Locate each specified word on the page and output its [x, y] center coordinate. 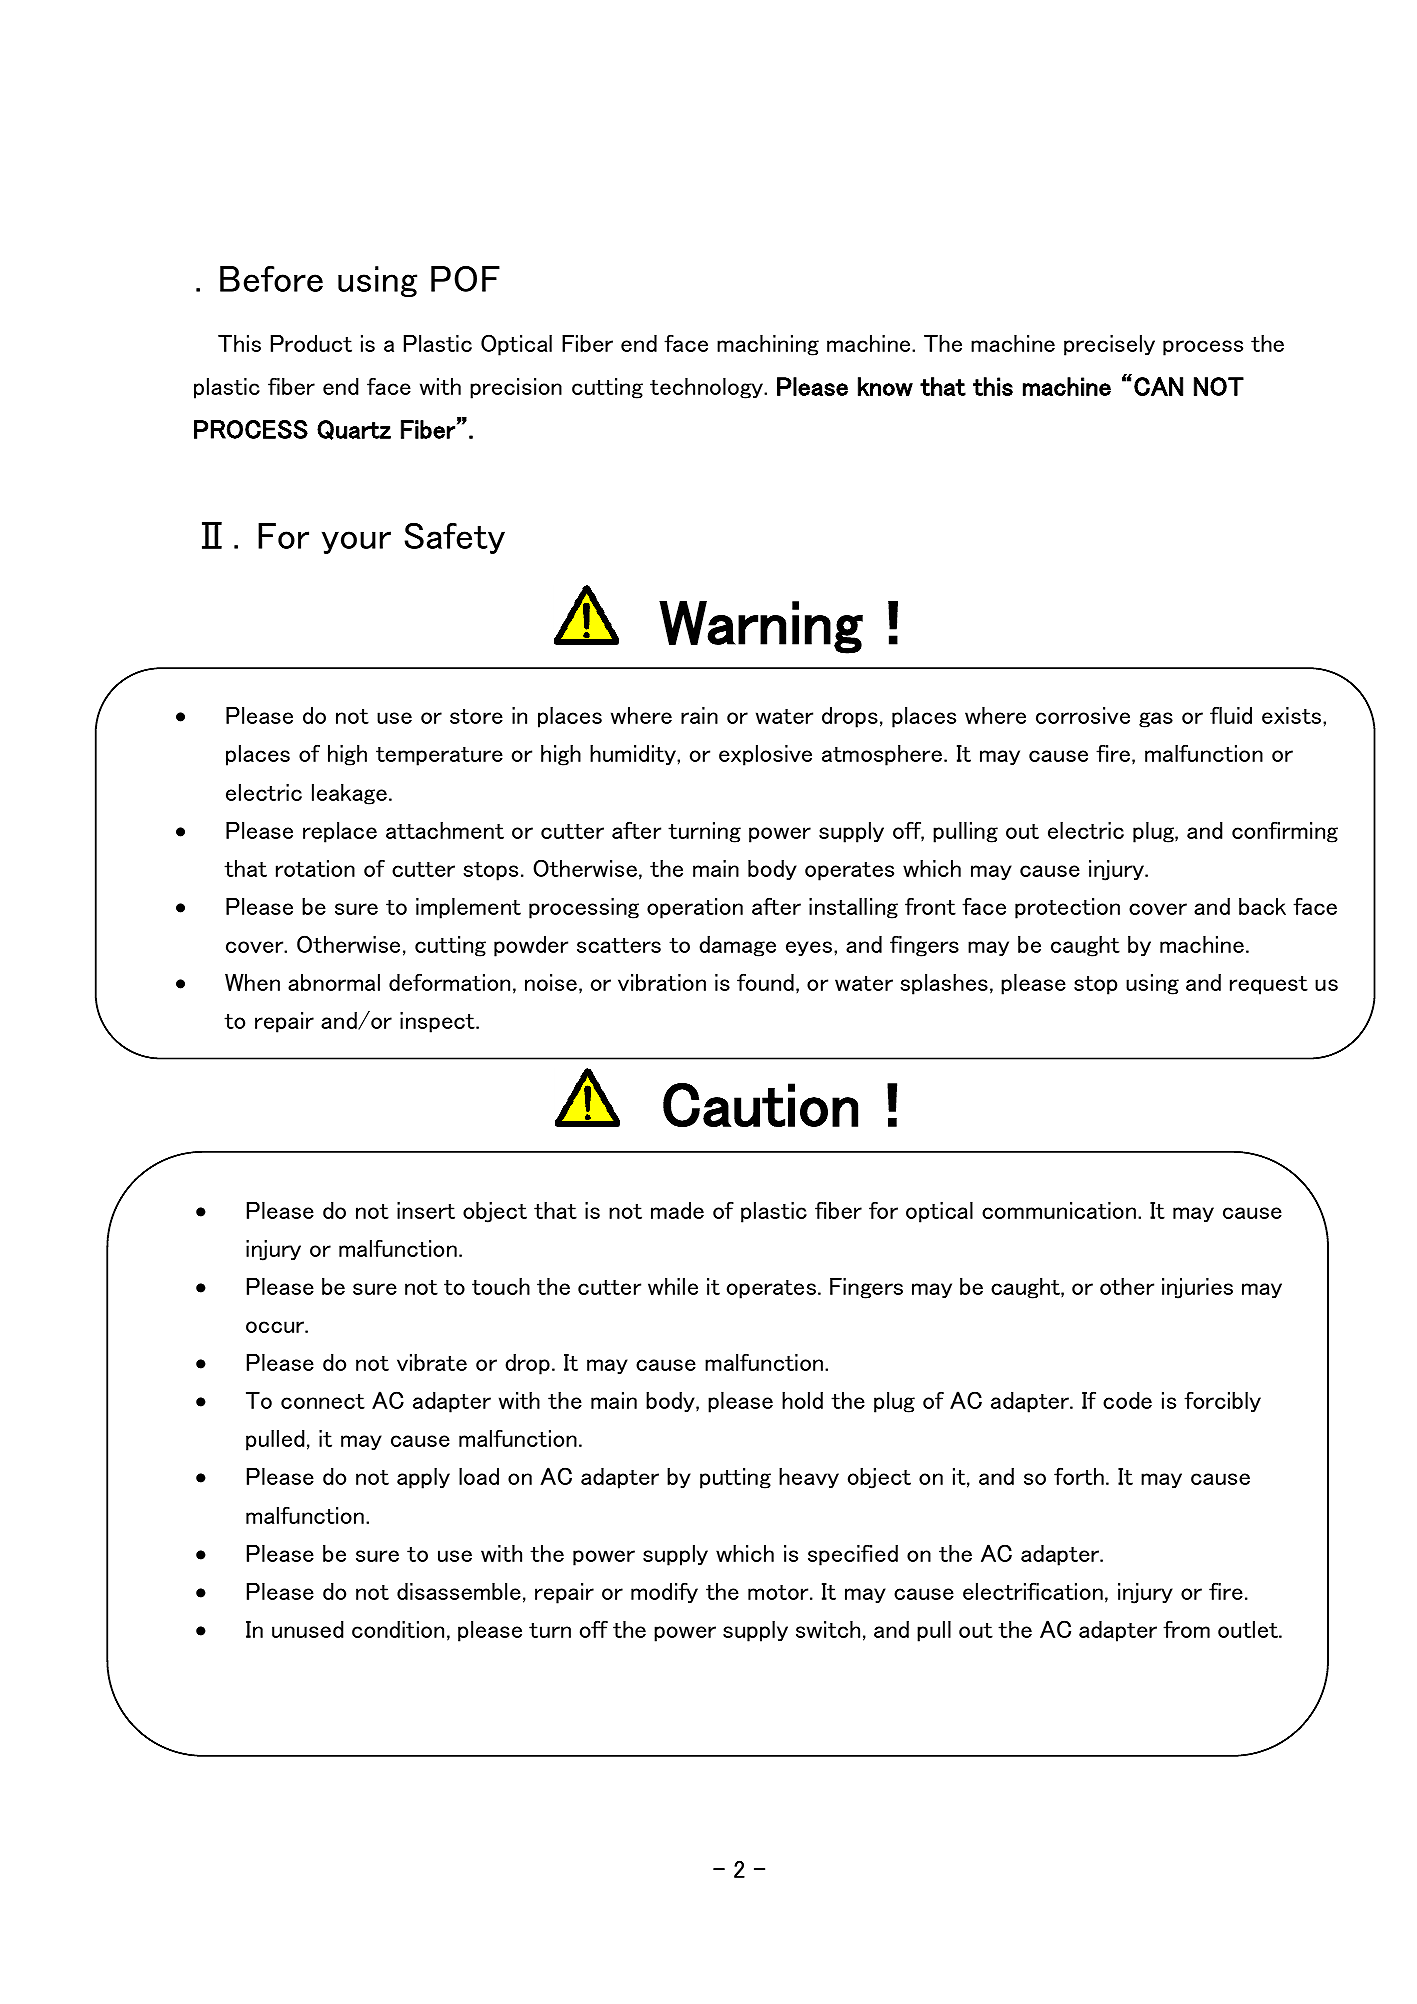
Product [311, 343]
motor [779, 1592]
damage [737, 946]
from [1186, 1629]
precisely [1109, 345]
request [1269, 985]
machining [768, 345]
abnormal [334, 982]
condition [398, 1629]
